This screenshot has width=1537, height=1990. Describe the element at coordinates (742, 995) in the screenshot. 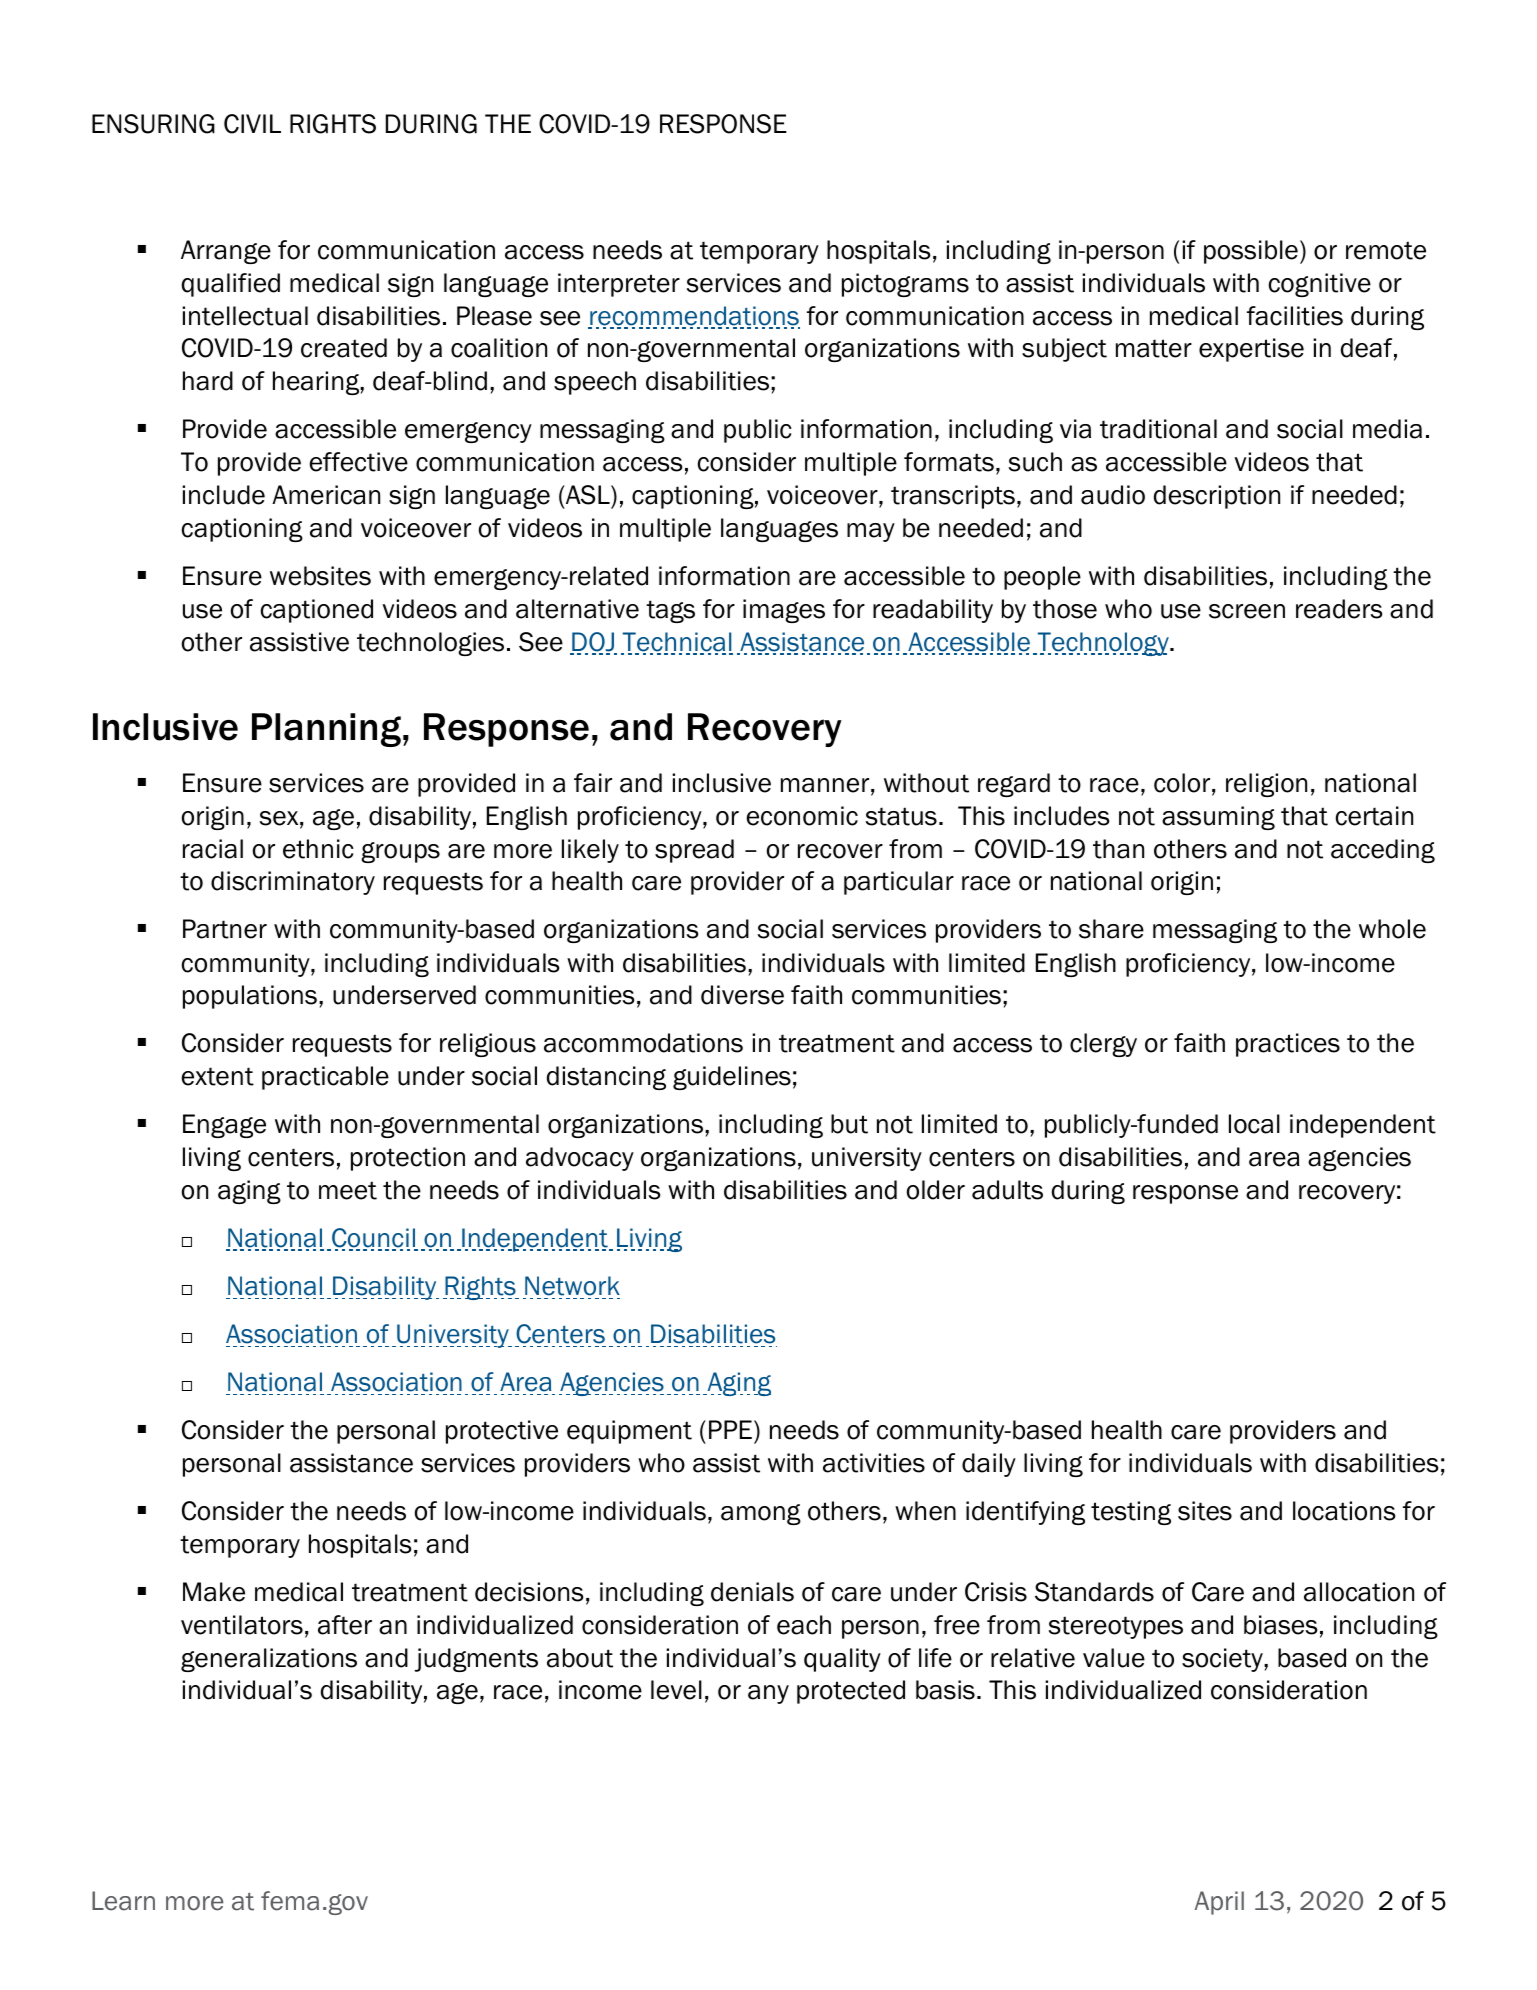

I see `diverse` at that location.
